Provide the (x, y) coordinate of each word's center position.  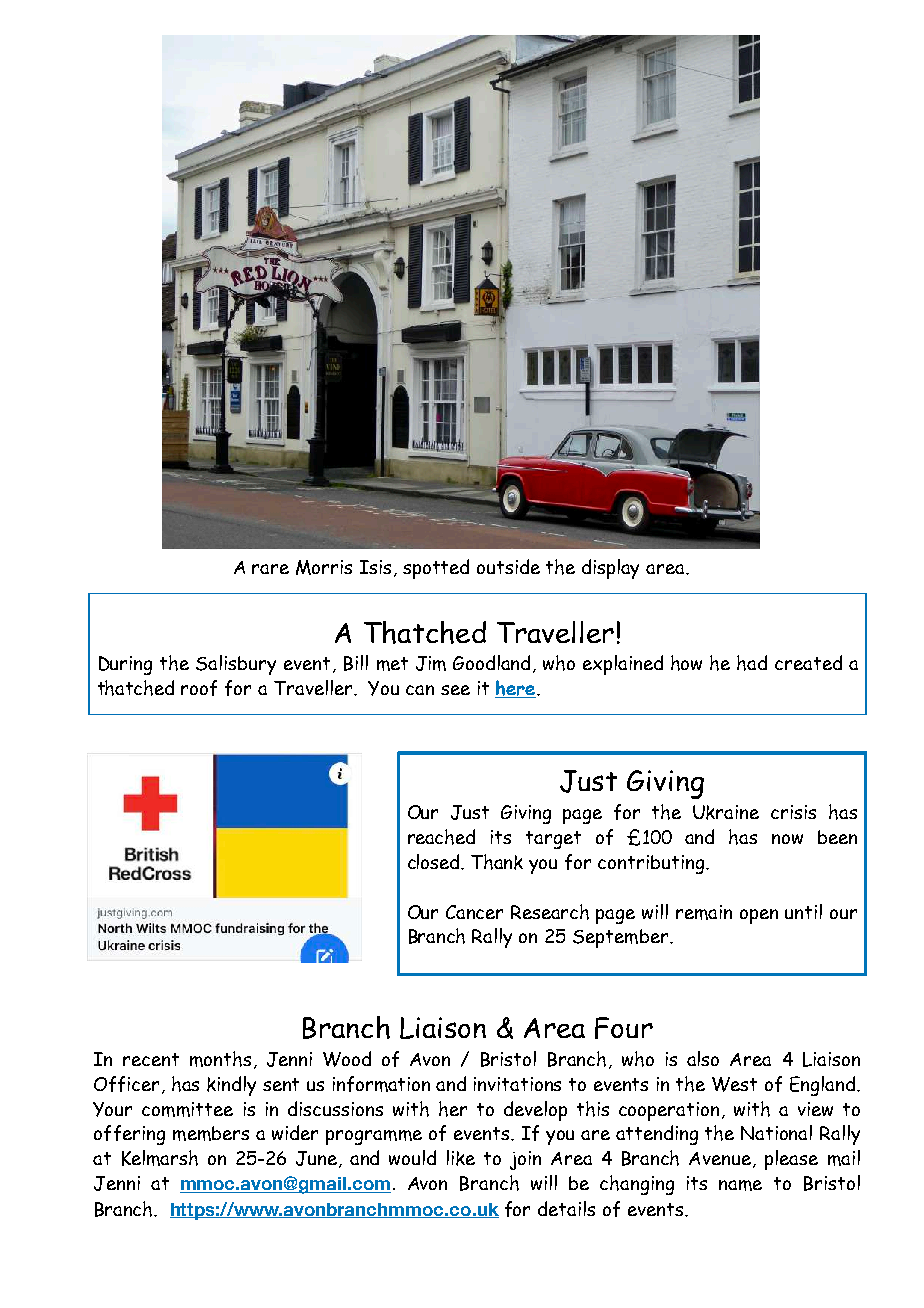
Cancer (474, 912)
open (759, 916)
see (455, 690)
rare (270, 569)
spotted (436, 569)
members (211, 1133)
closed (435, 862)
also (703, 1058)
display (610, 569)
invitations (517, 1084)
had (752, 663)
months (220, 1059)
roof (199, 688)
